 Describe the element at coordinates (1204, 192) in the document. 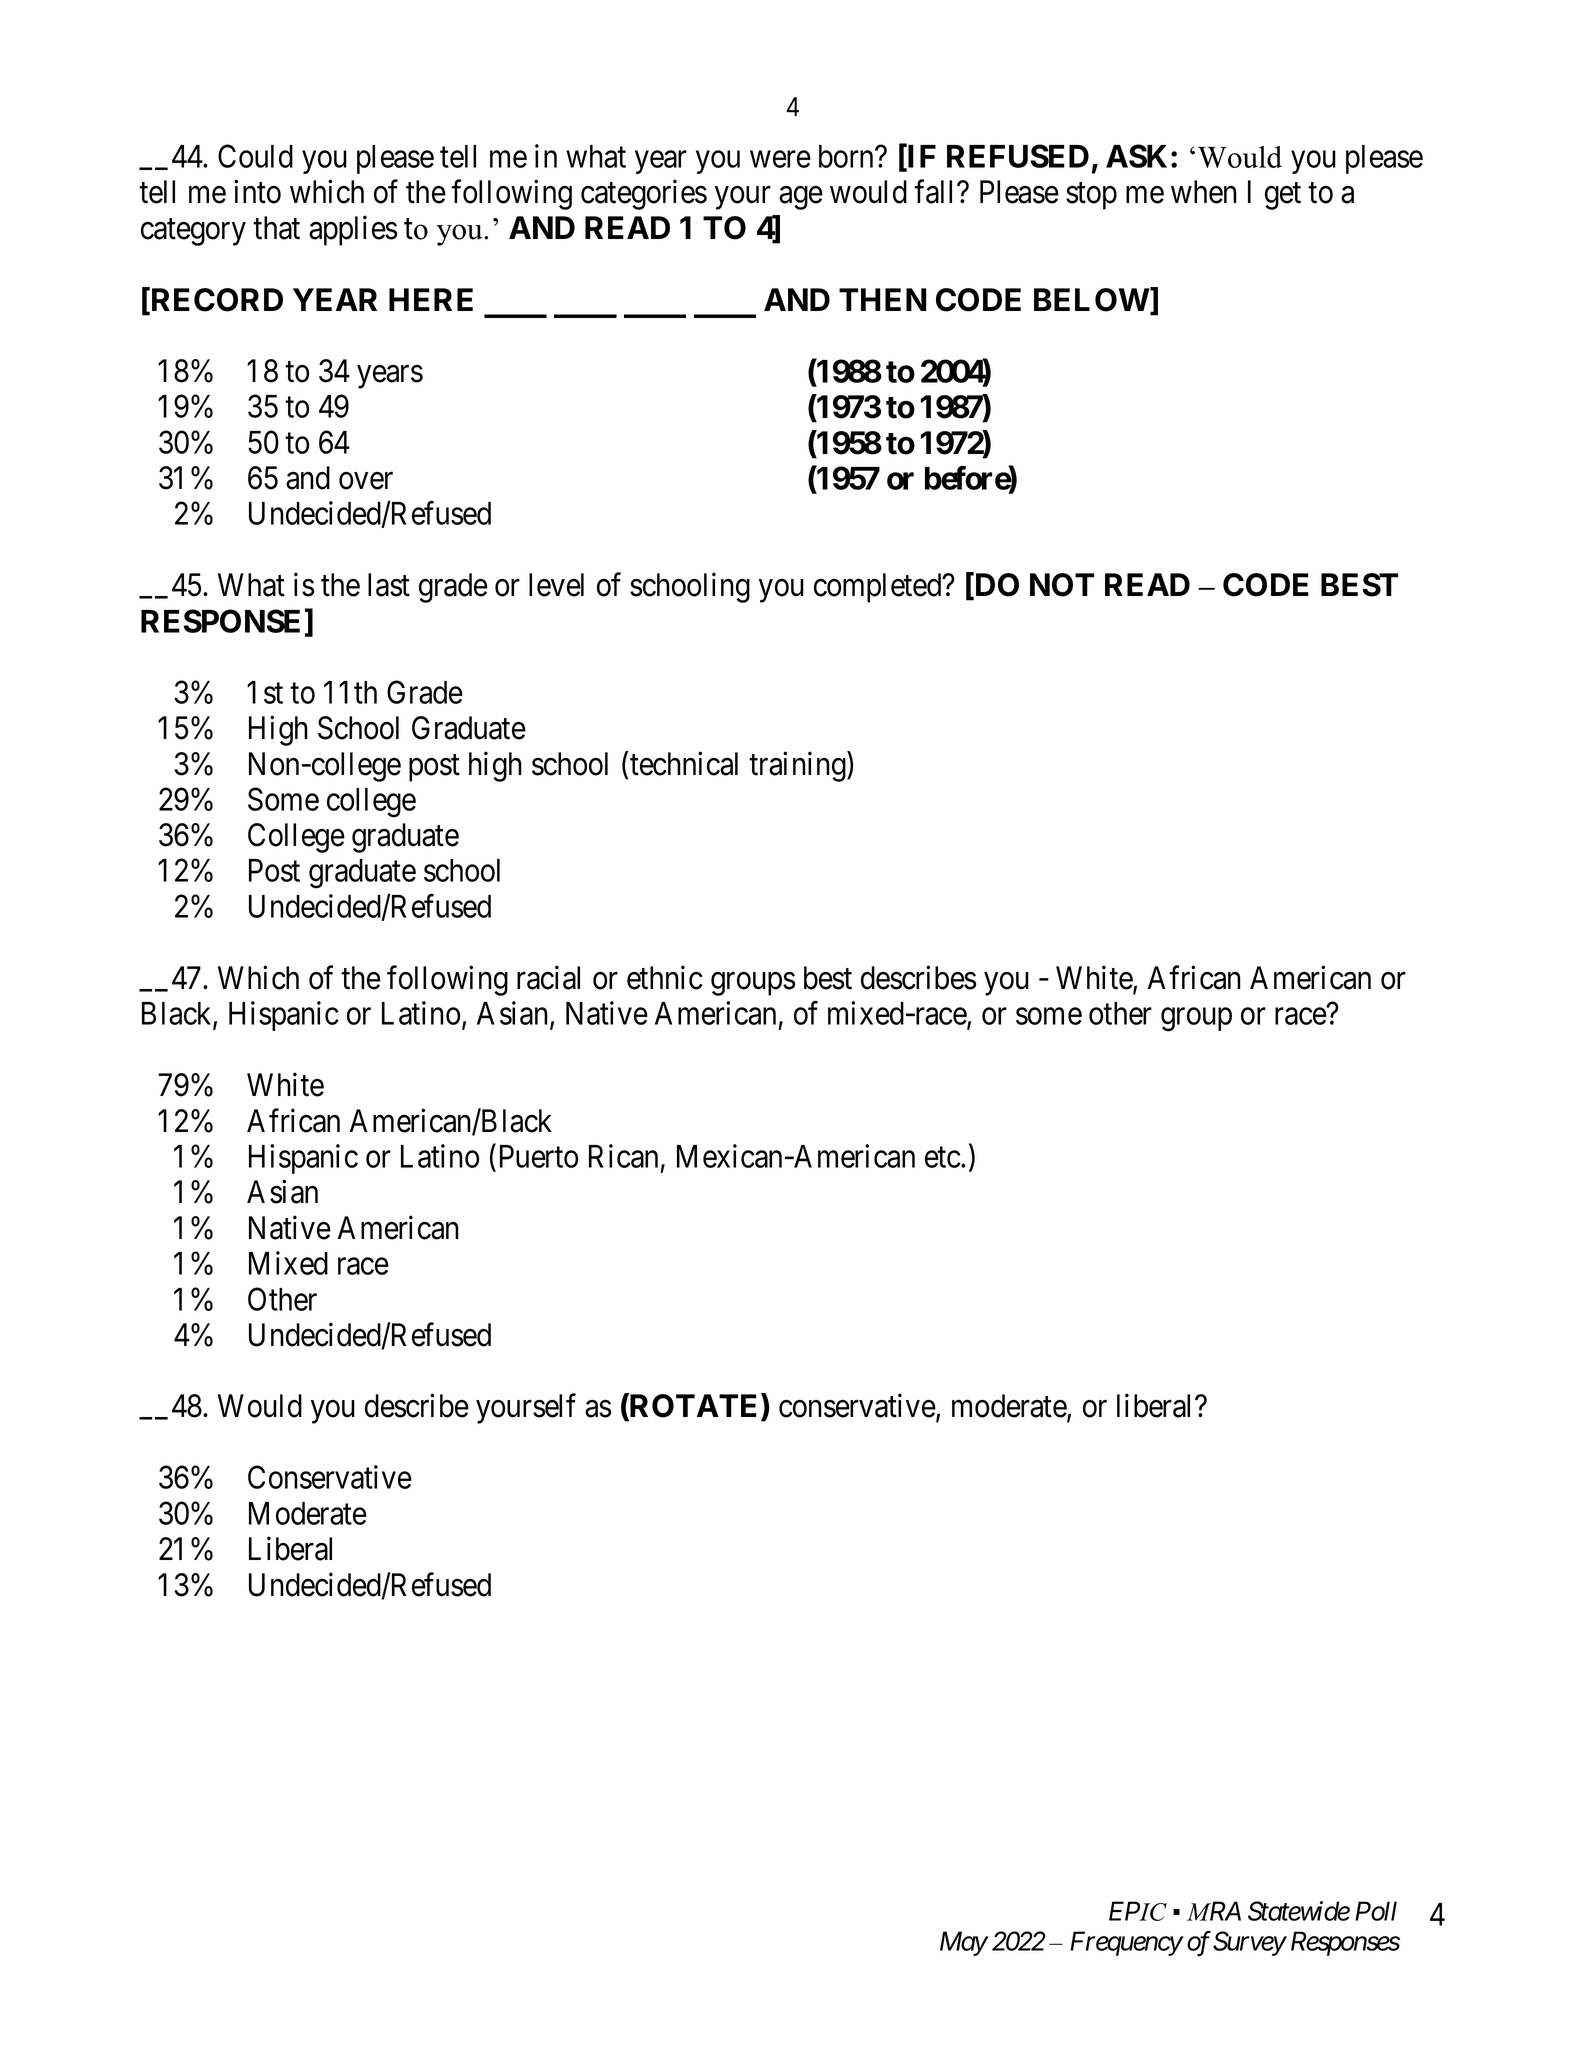

I see `when` at that location.
